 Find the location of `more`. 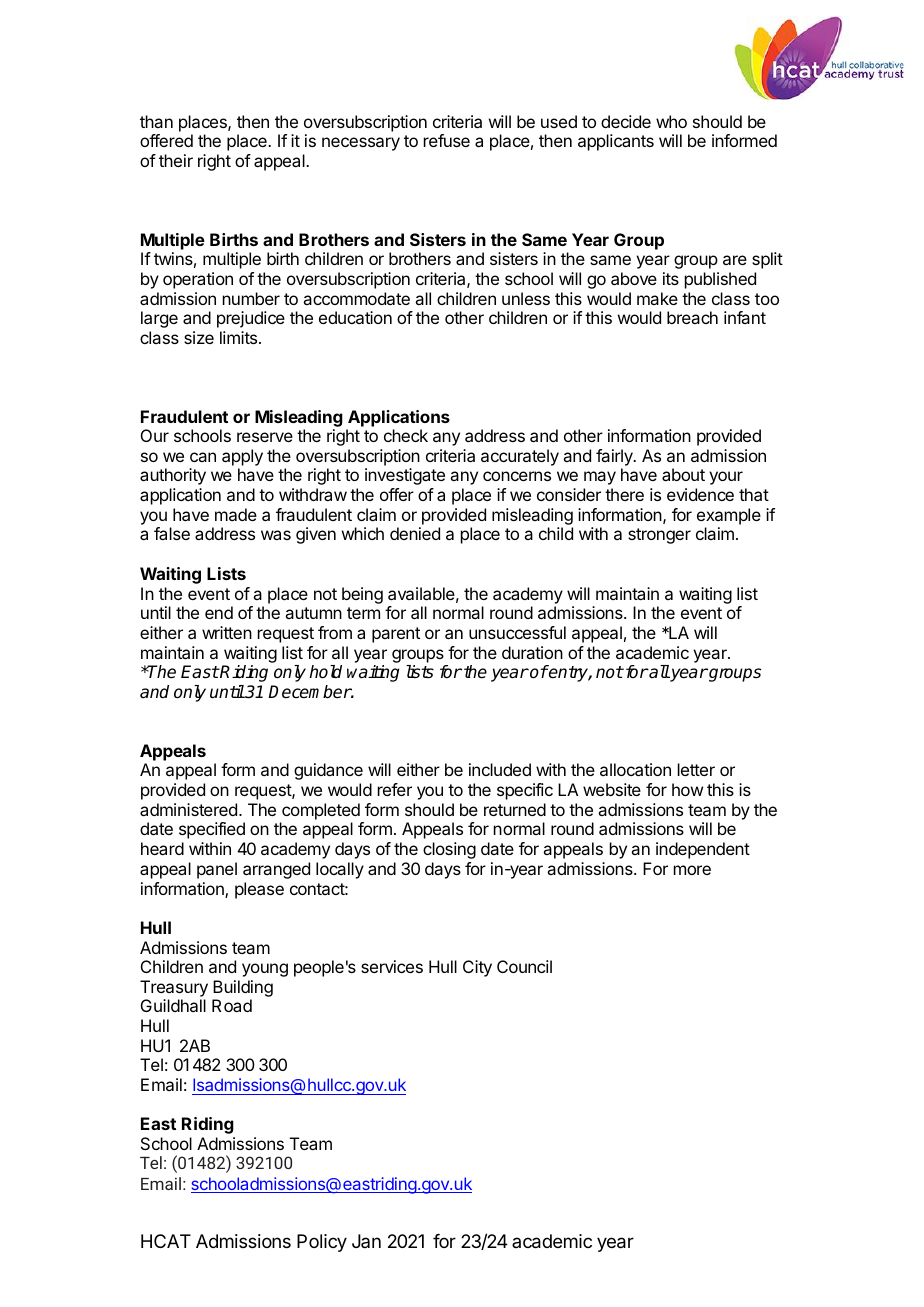

more is located at coordinates (692, 870).
